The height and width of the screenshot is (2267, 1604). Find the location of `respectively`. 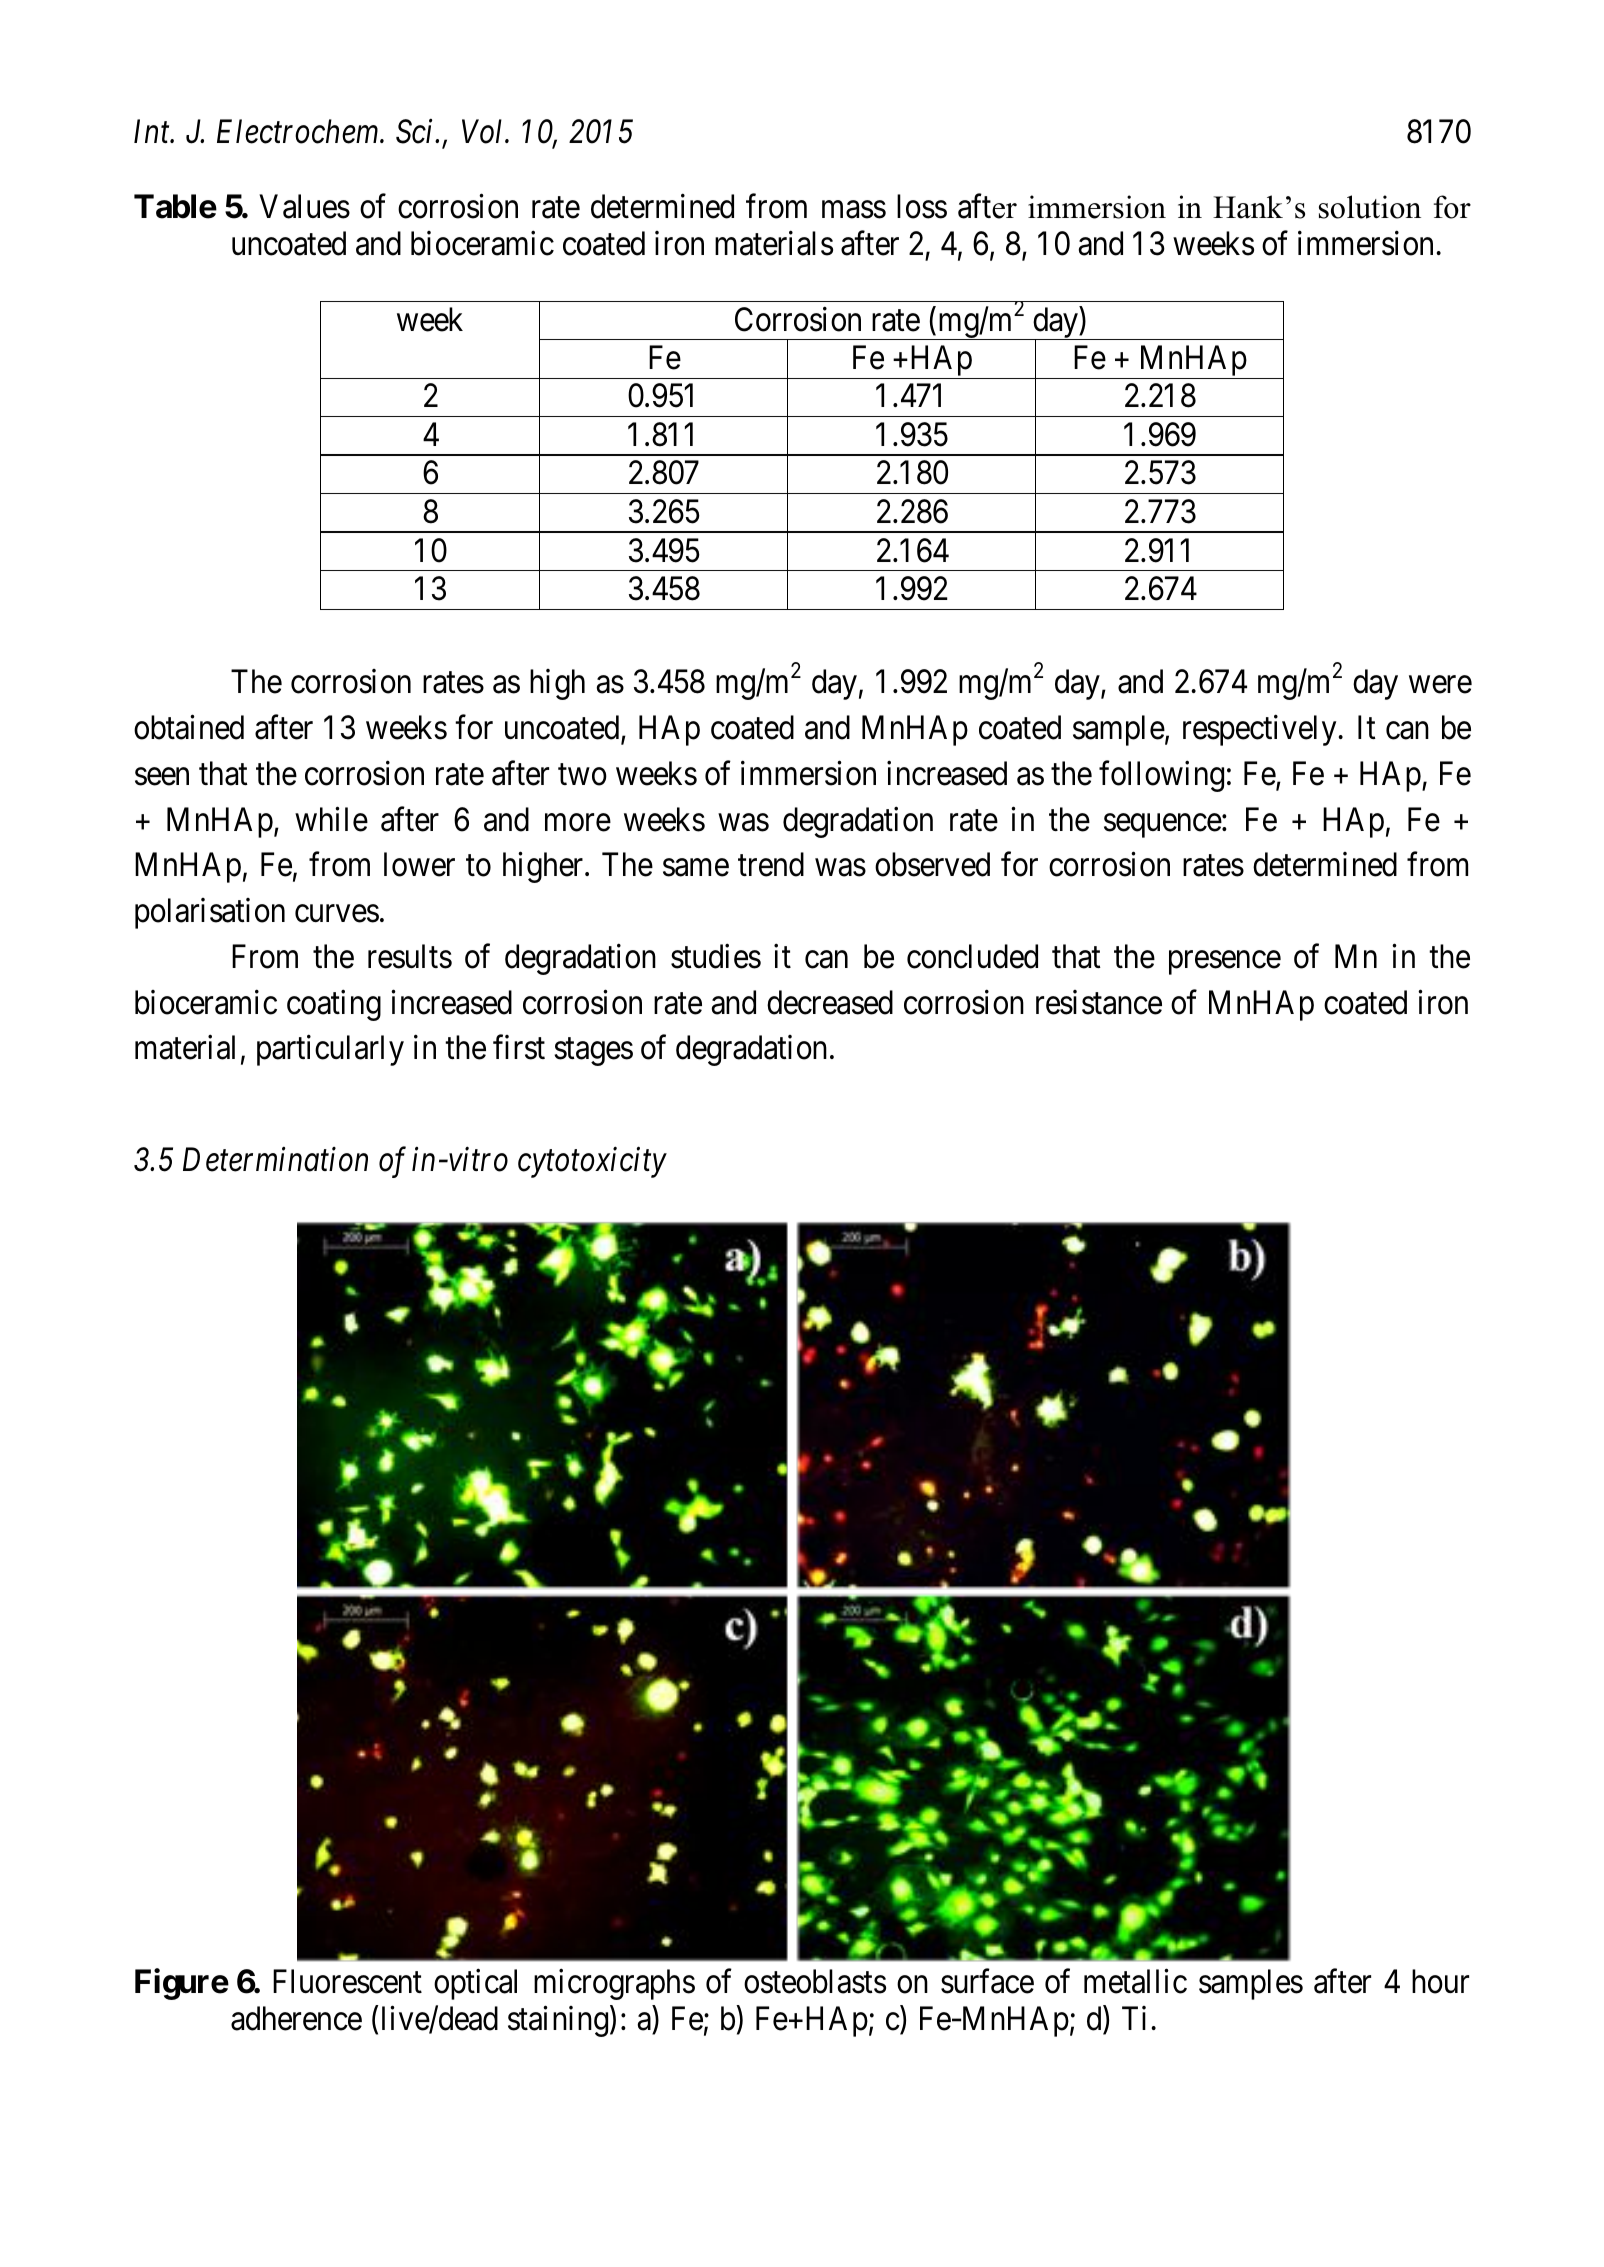

respectively is located at coordinates (1259, 730).
